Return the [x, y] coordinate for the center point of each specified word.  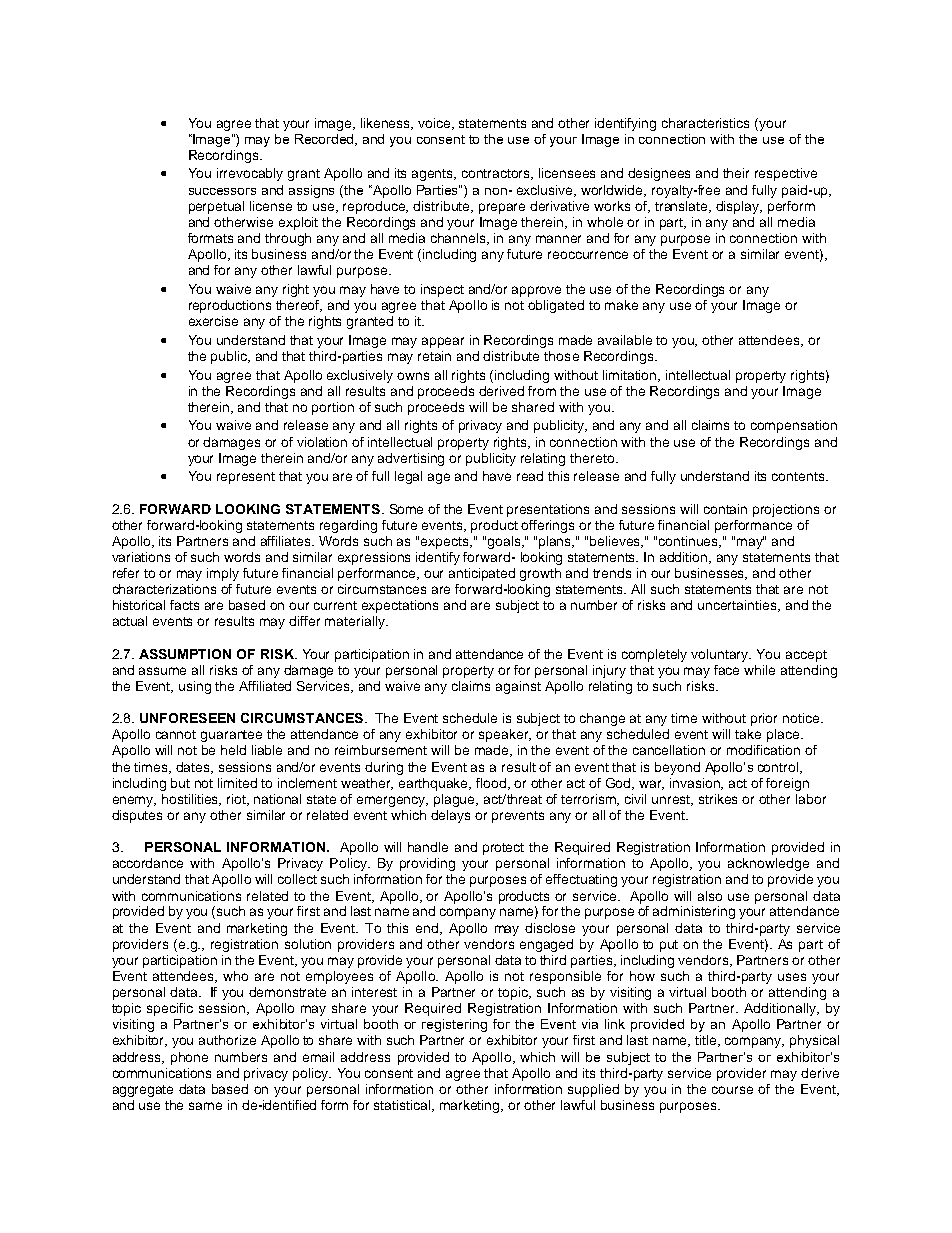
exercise [213, 321]
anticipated [482, 574]
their [736, 173]
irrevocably [250, 174]
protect [503, 849]
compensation [794, 426]
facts [184, 605]
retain [434, 356]
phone [189, 1058]
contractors [497, 174]
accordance [148, 863]
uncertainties [738, 606]
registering [454, 1025]
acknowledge [768, 864]
